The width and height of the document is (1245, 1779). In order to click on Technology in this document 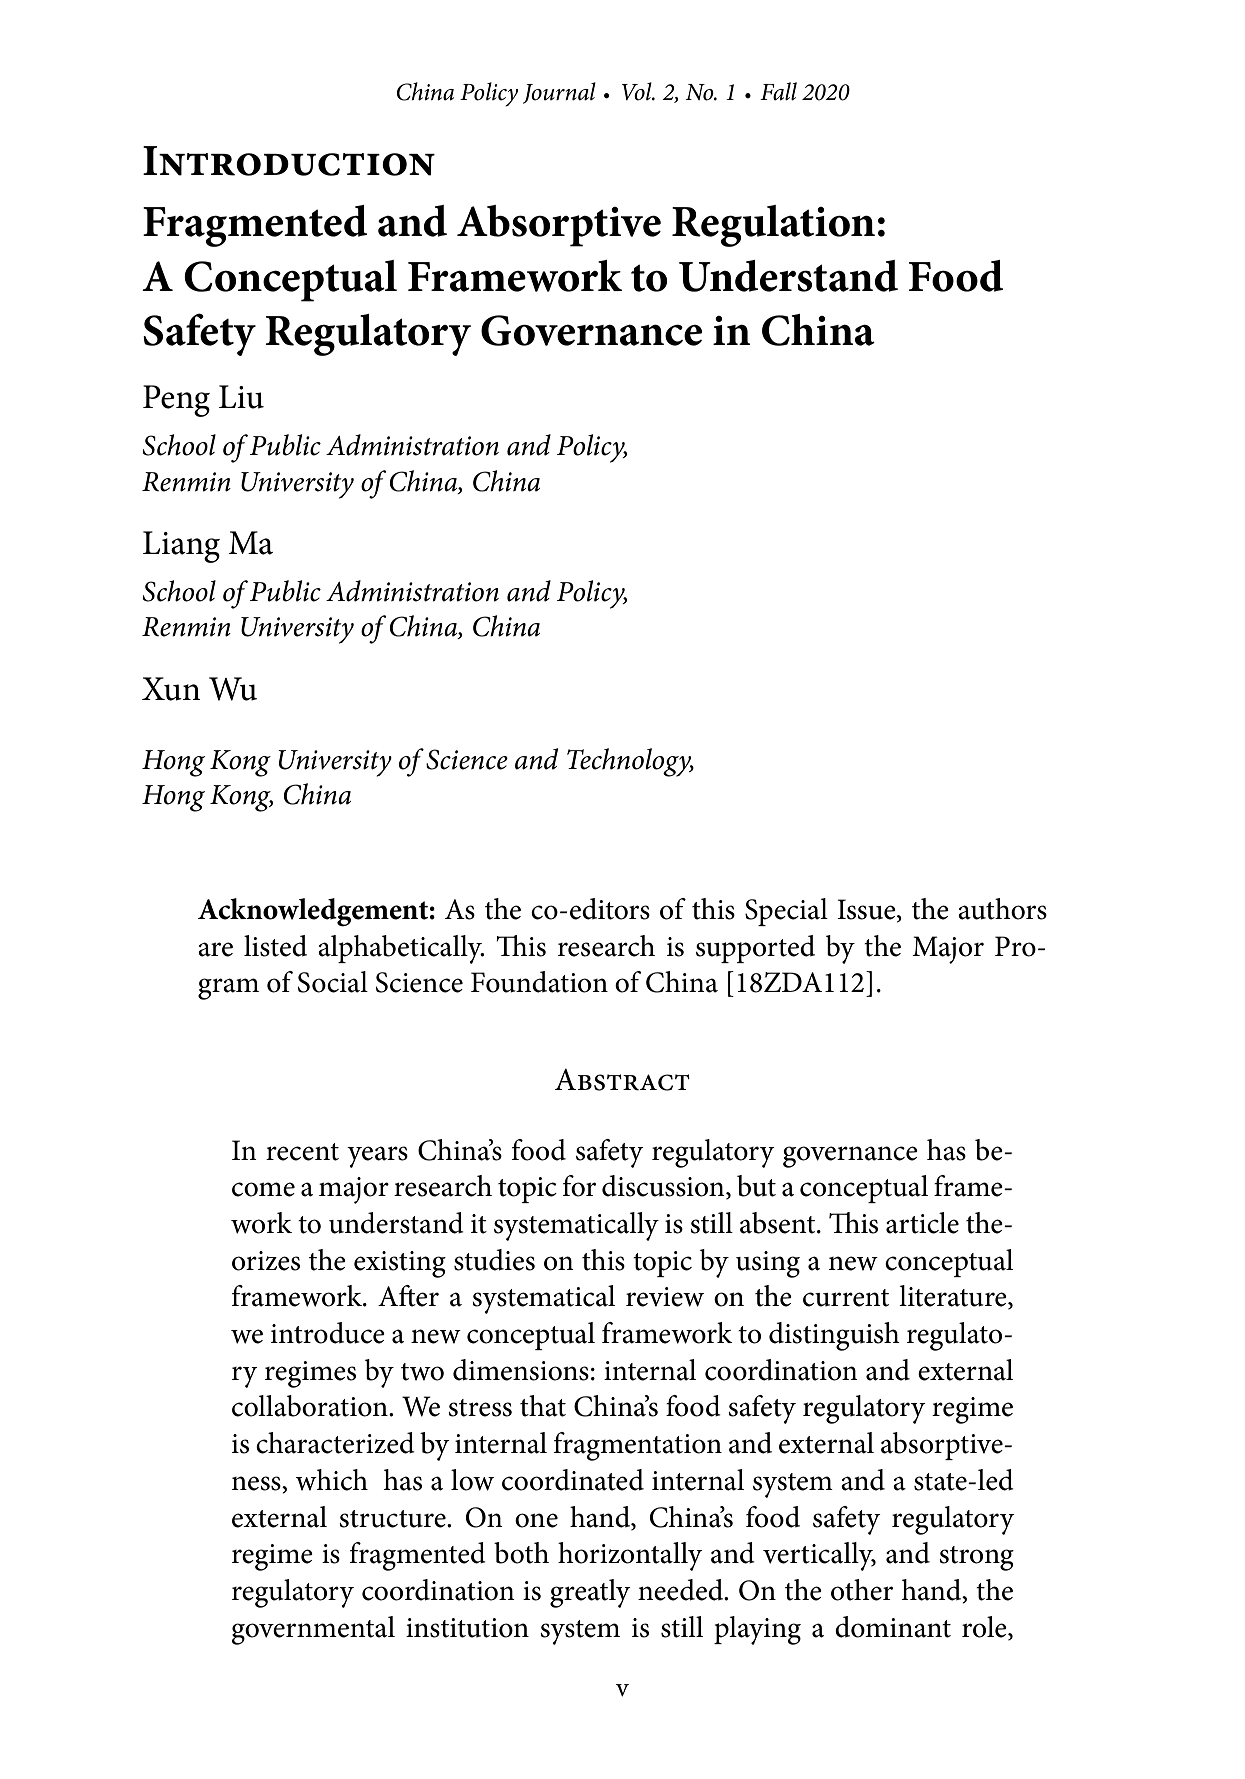, I will do `click(630, 762)`.
